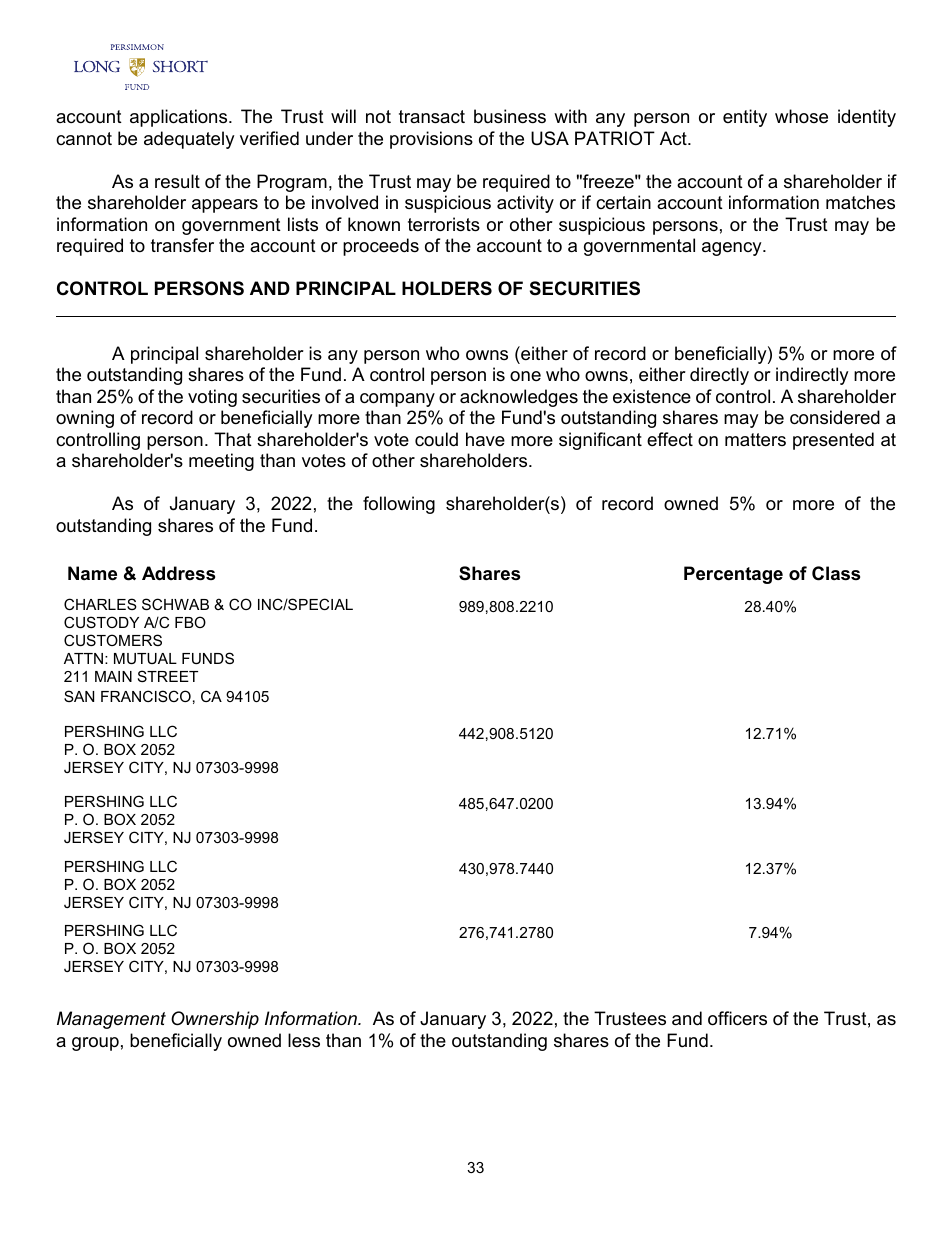  I want to click on Ownership, so click(215, 1020).
